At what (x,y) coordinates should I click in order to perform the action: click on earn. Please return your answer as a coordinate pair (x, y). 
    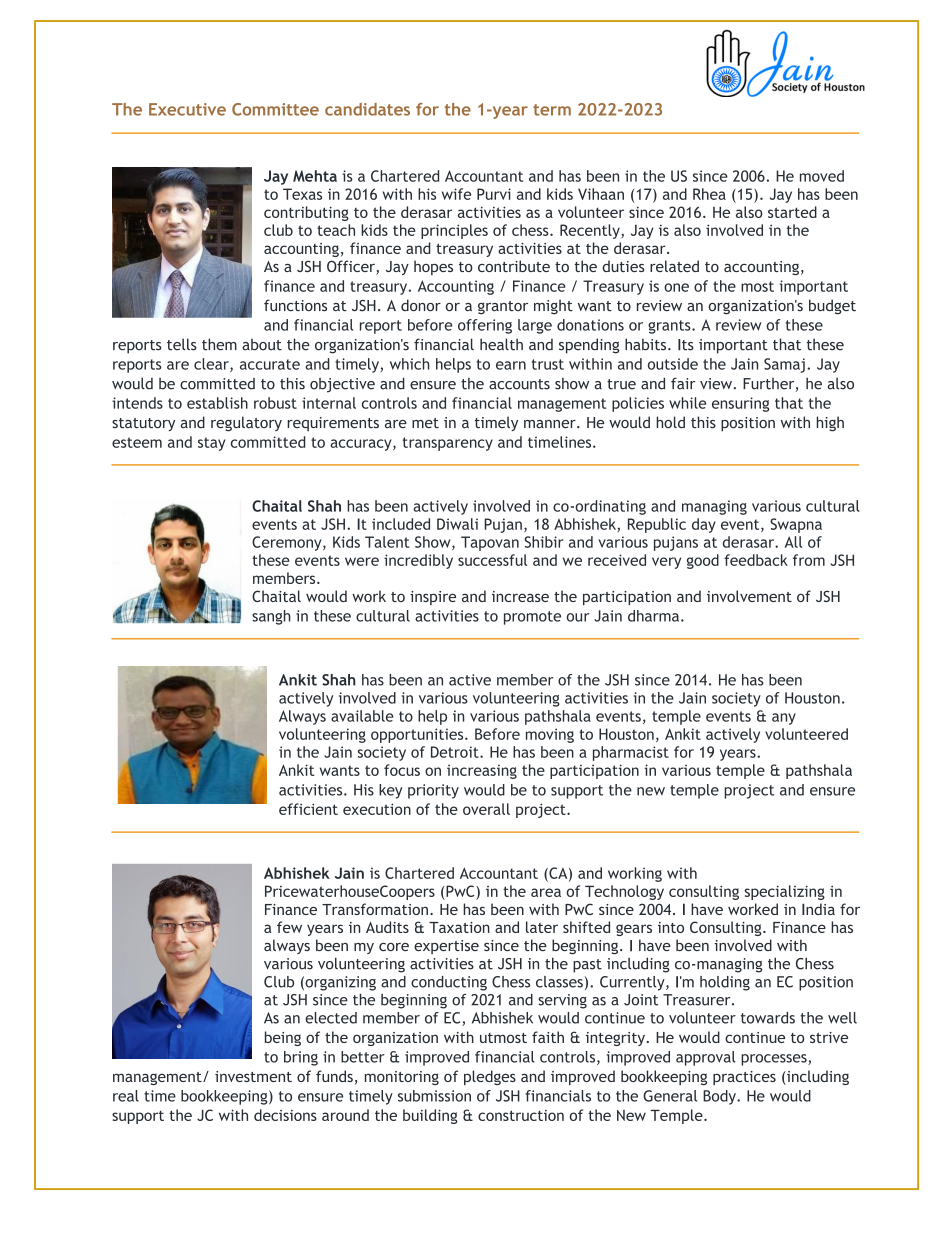
    Looking at the image, I should click on (511, 365).
